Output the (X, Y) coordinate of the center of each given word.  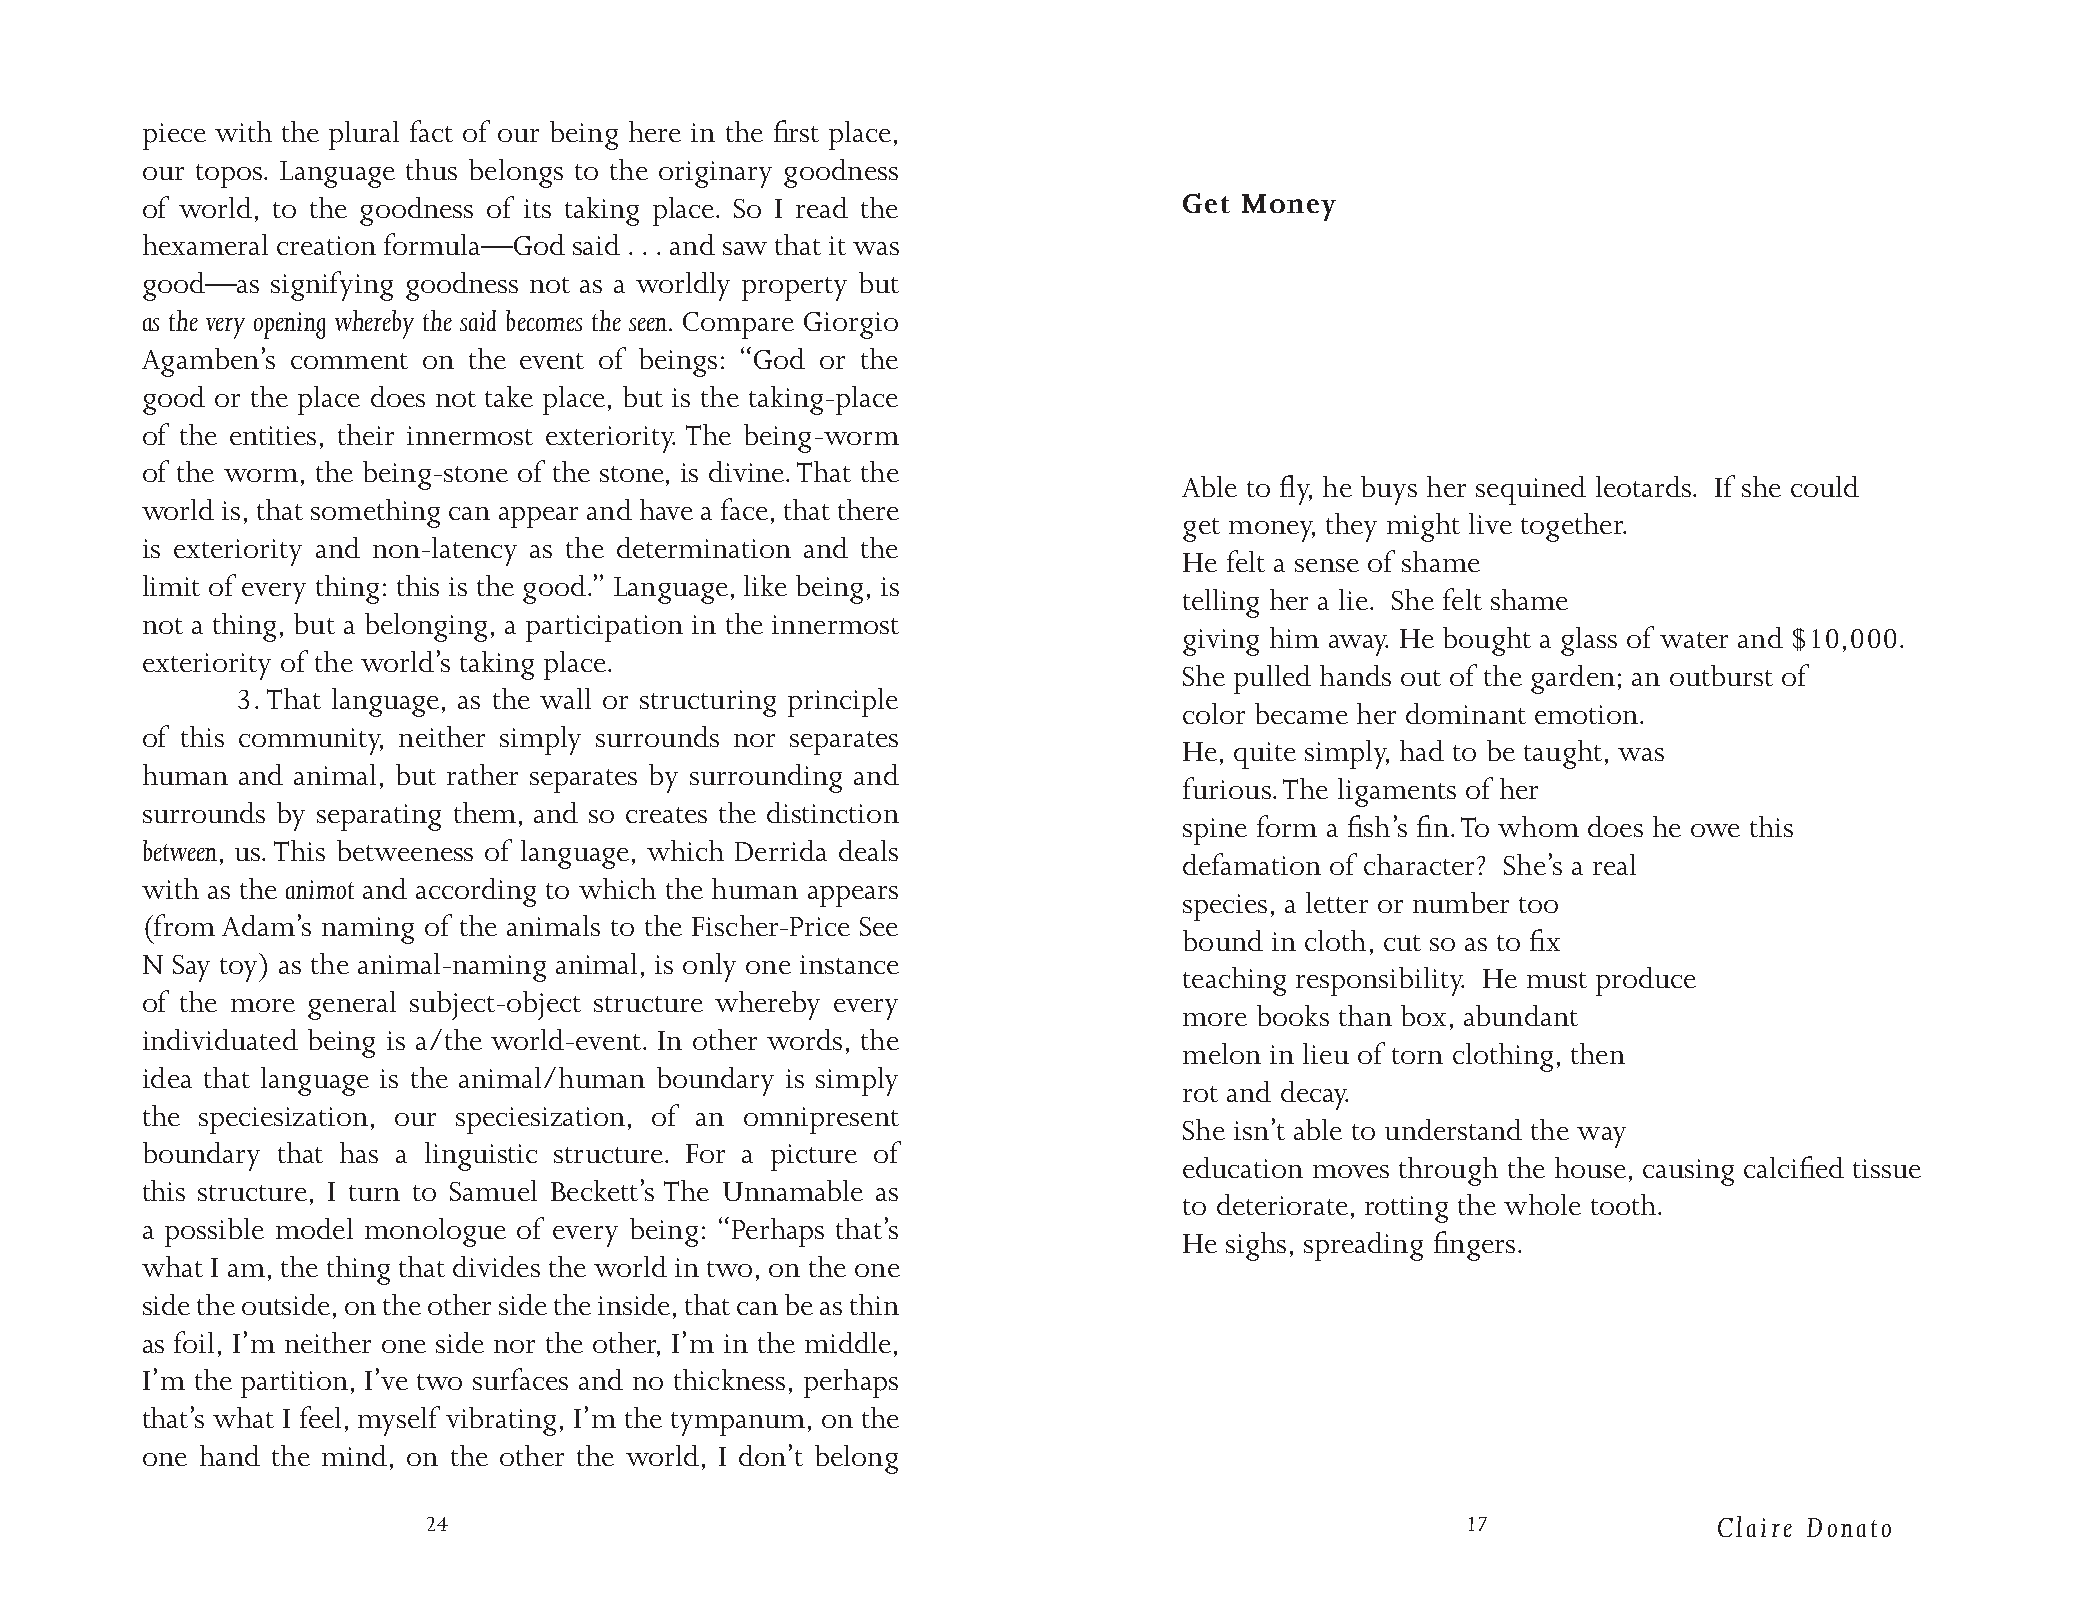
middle (848, 1342)
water (1694, 640)
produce (1646, 981)
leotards (1643, 486)
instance (849, 964)
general (352, 1005)
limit (171, 585)
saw (745, 248)
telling (1221, 603)
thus (431, 169)
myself (399, 1421)
